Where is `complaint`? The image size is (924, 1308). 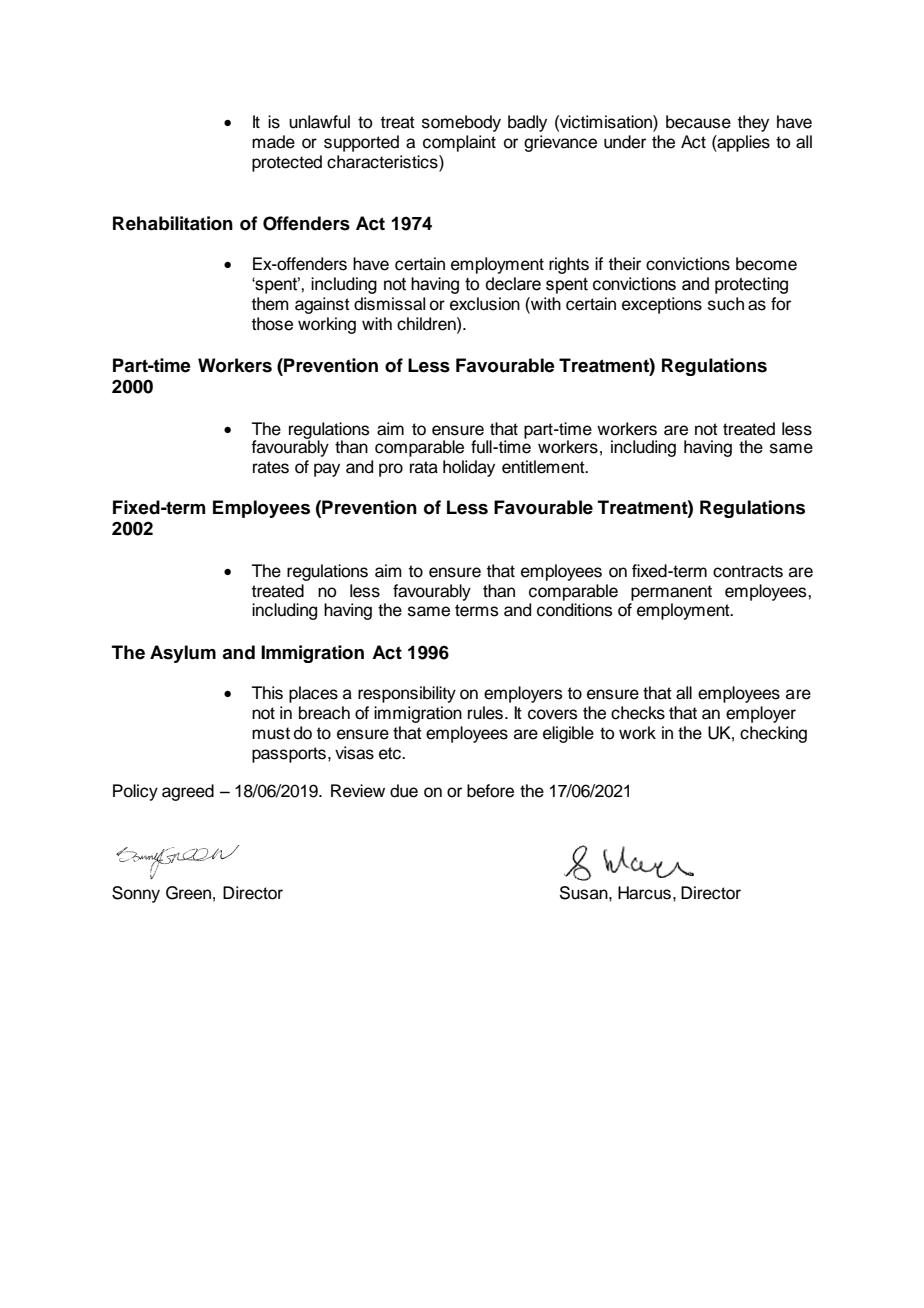 complaint is located at coordinates (459, 143).
